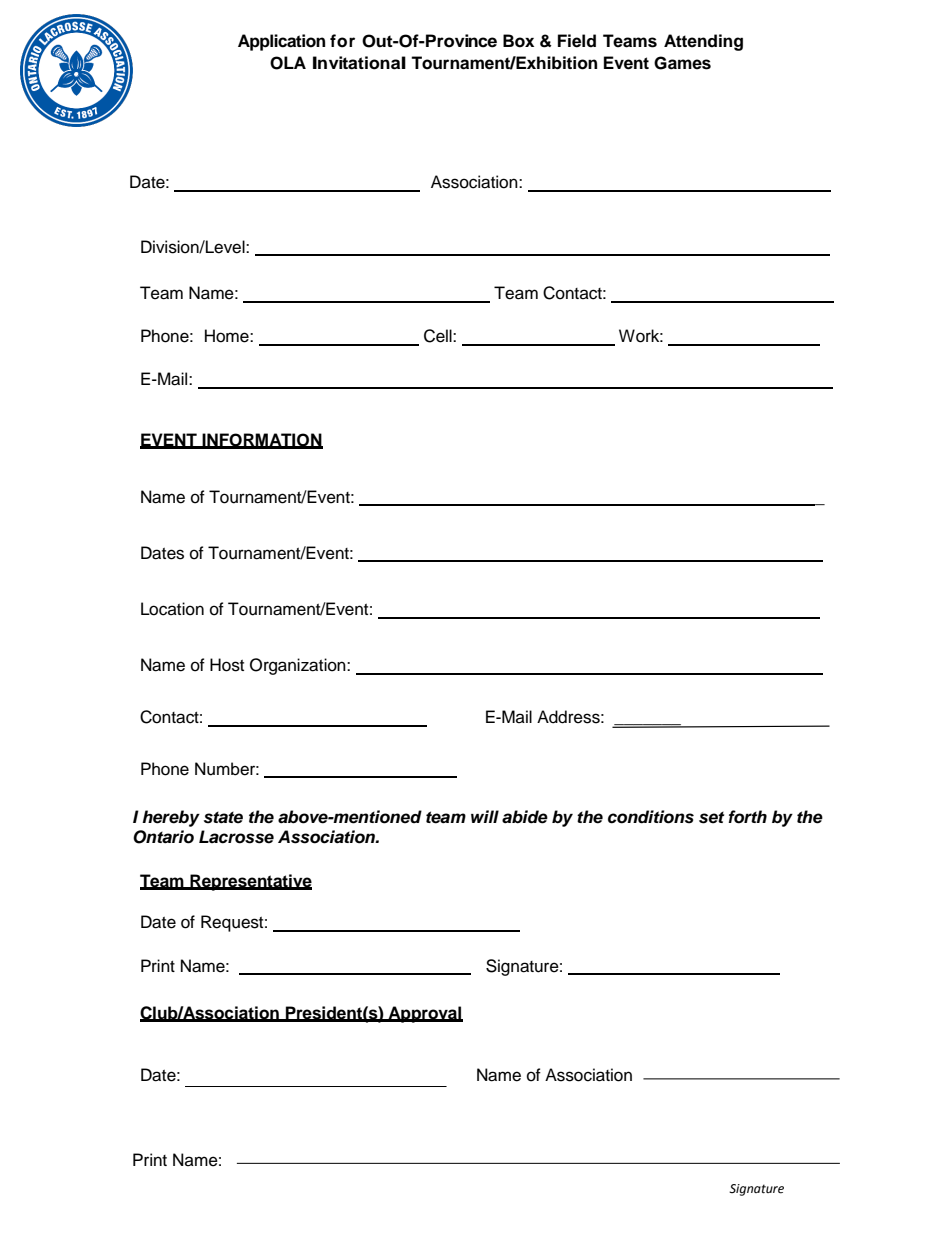  I want to click on INFORMATION, so click(261, 440).
